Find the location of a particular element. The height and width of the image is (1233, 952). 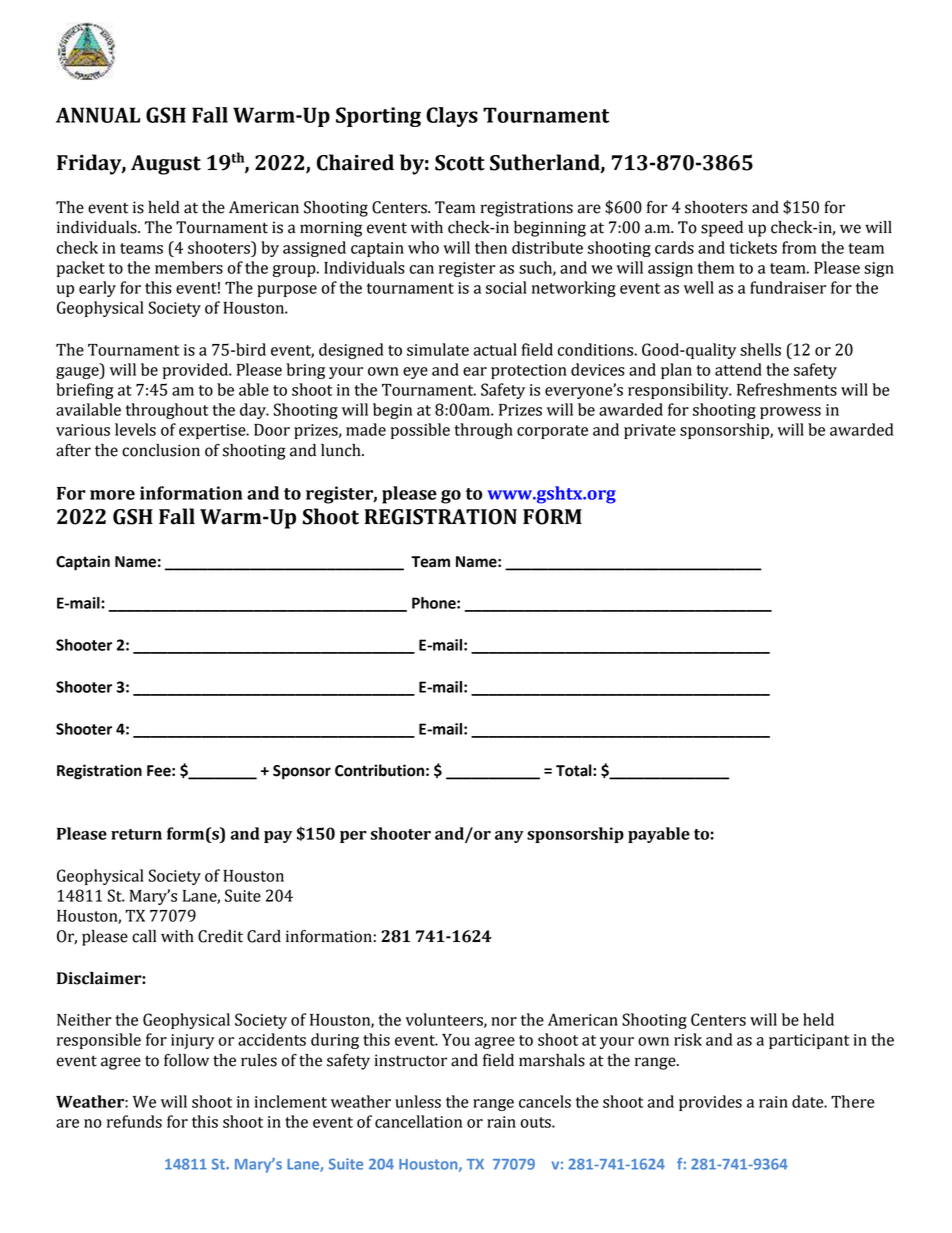

speed is located at coordinates (722, 229).
